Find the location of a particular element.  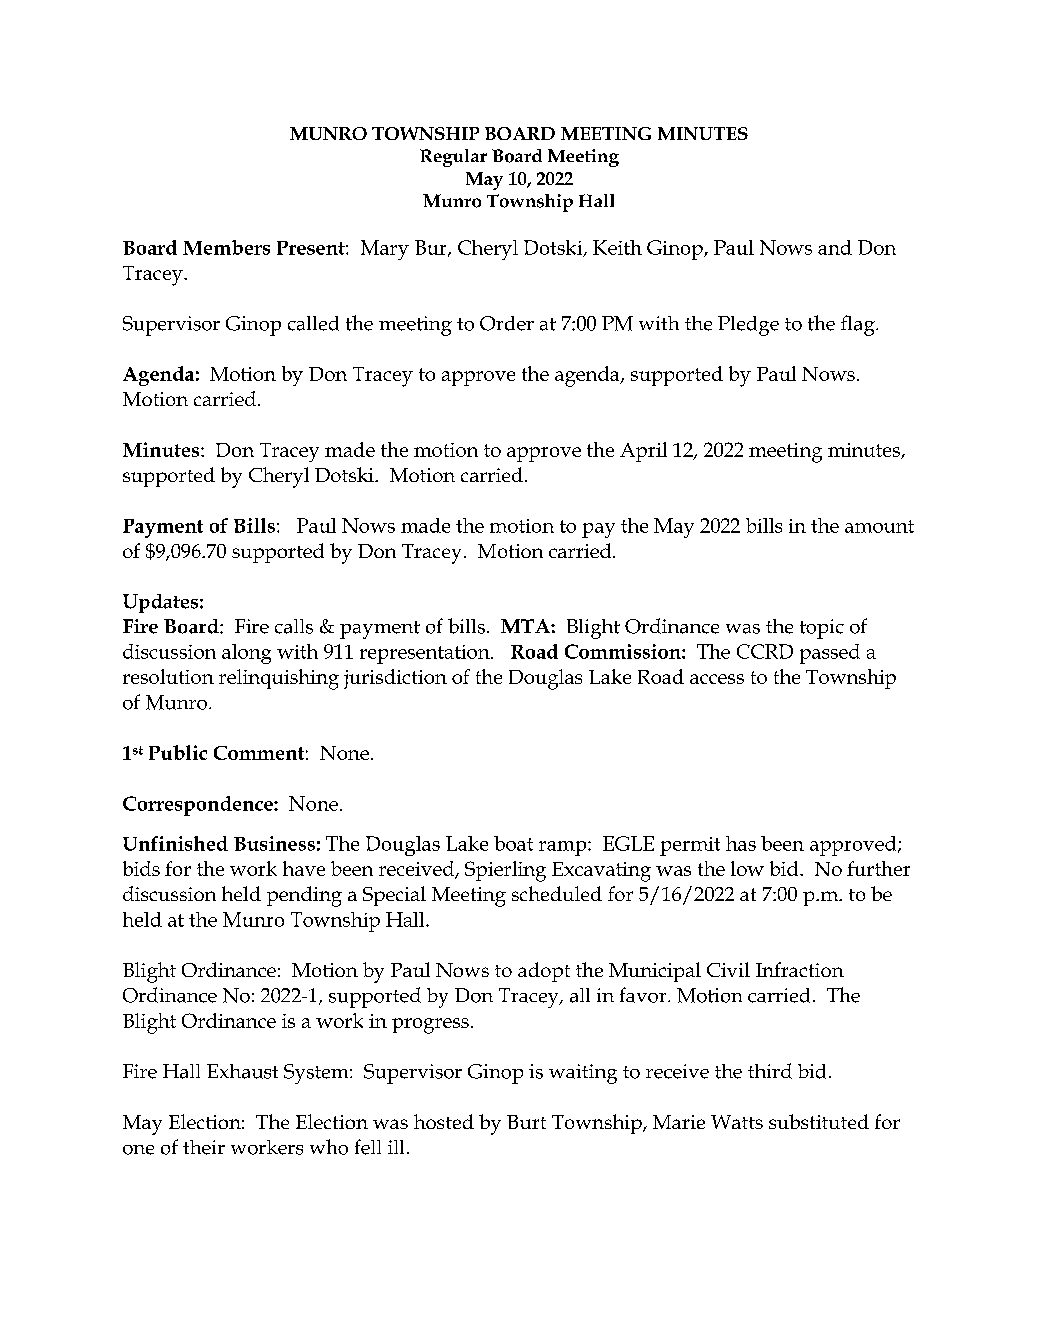

Regular is located at coordinates (453, 158).
